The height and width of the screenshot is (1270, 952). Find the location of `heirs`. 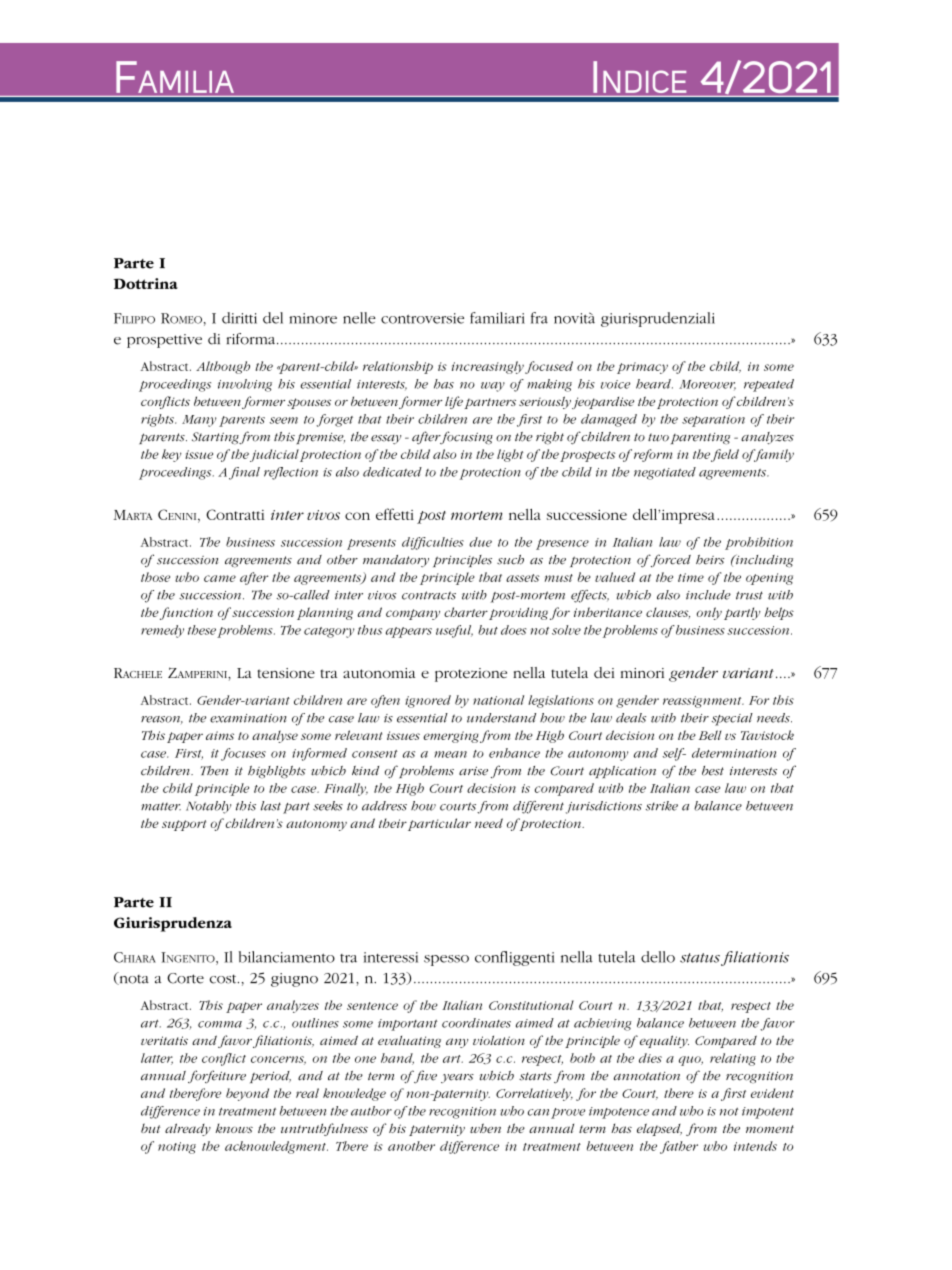

heirs is located at coordinates (710, 560).
